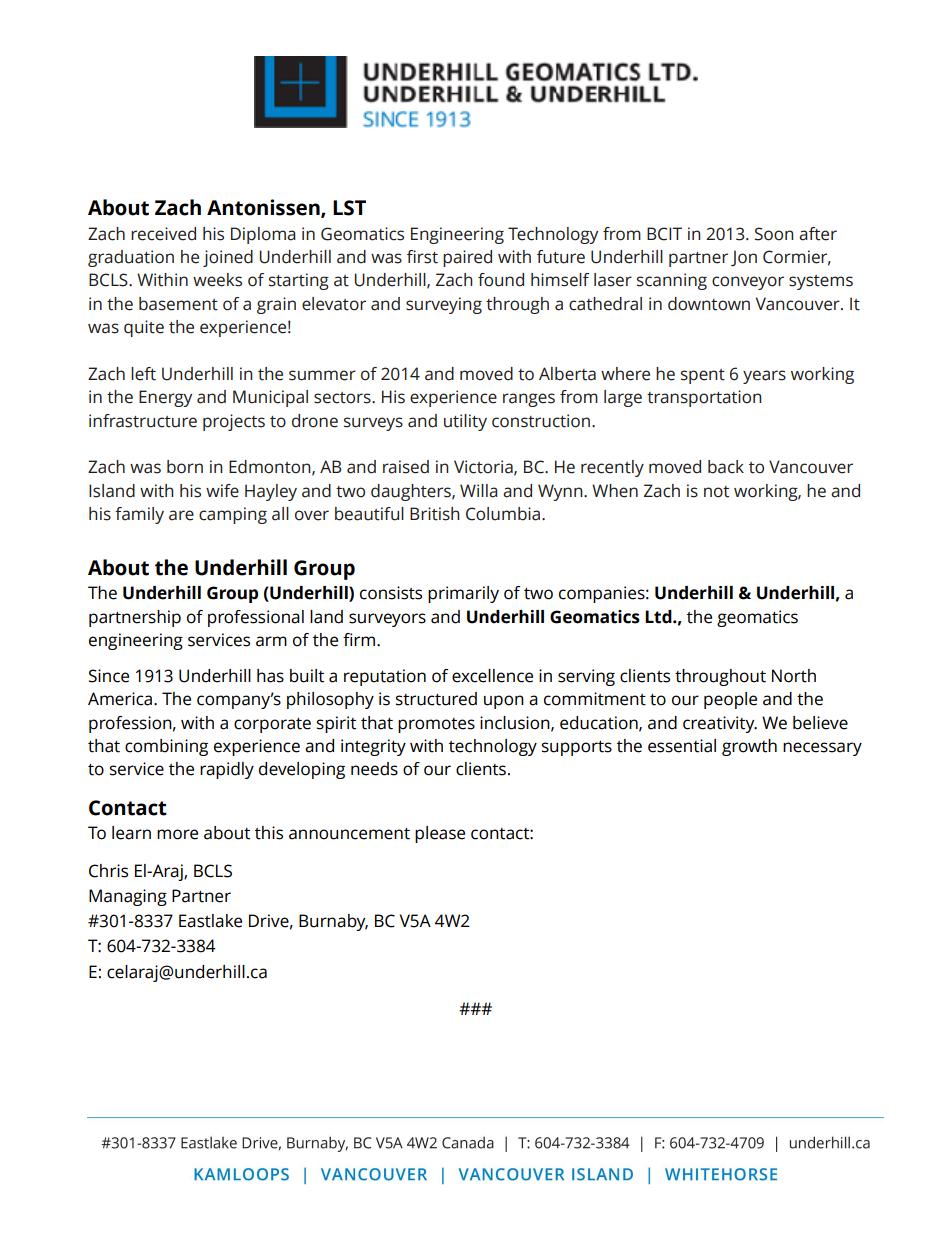  I want to click on Energy, so click(165, 398).
